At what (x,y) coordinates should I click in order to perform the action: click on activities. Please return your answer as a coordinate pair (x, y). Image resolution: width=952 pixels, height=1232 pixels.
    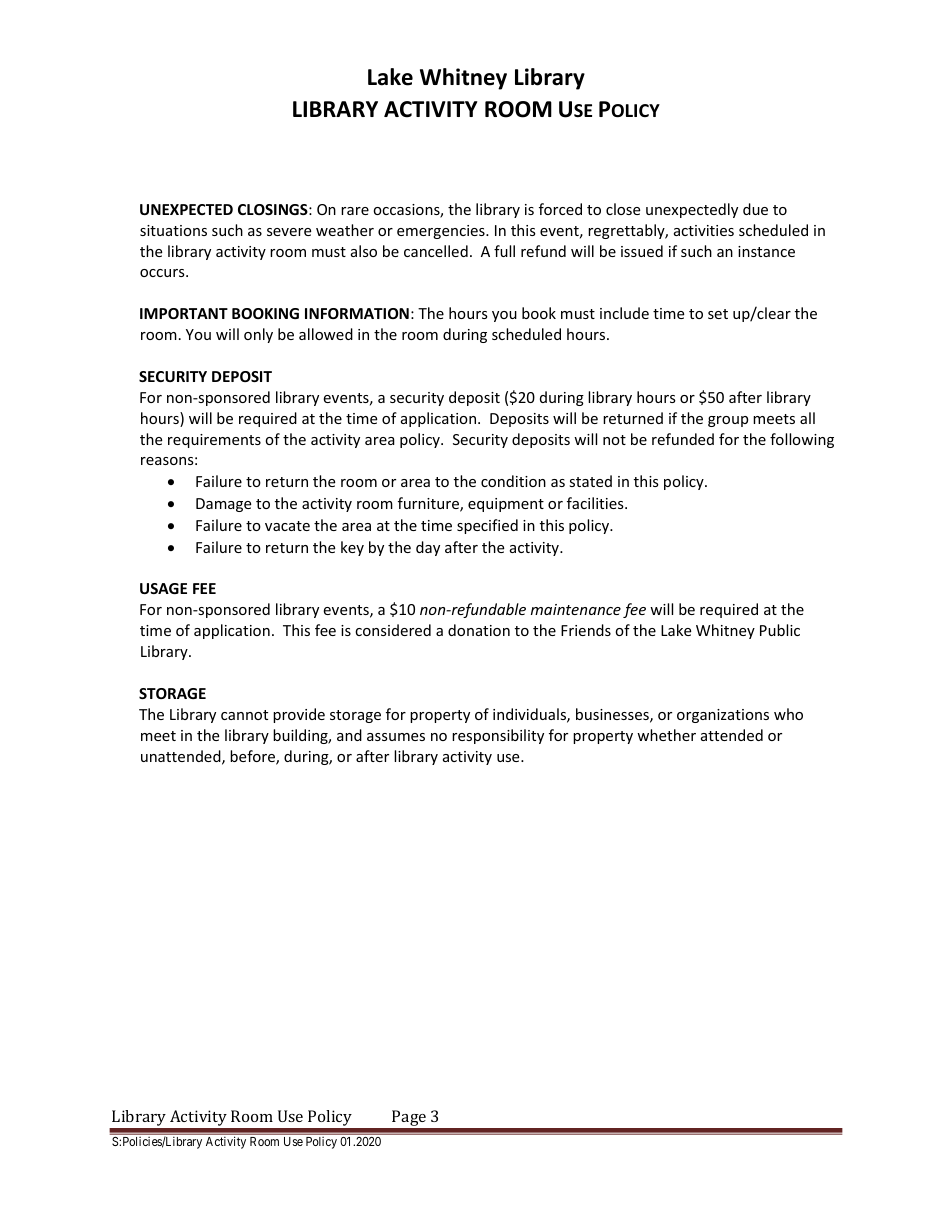
    Looking at the image, I should click on (704, 230).
